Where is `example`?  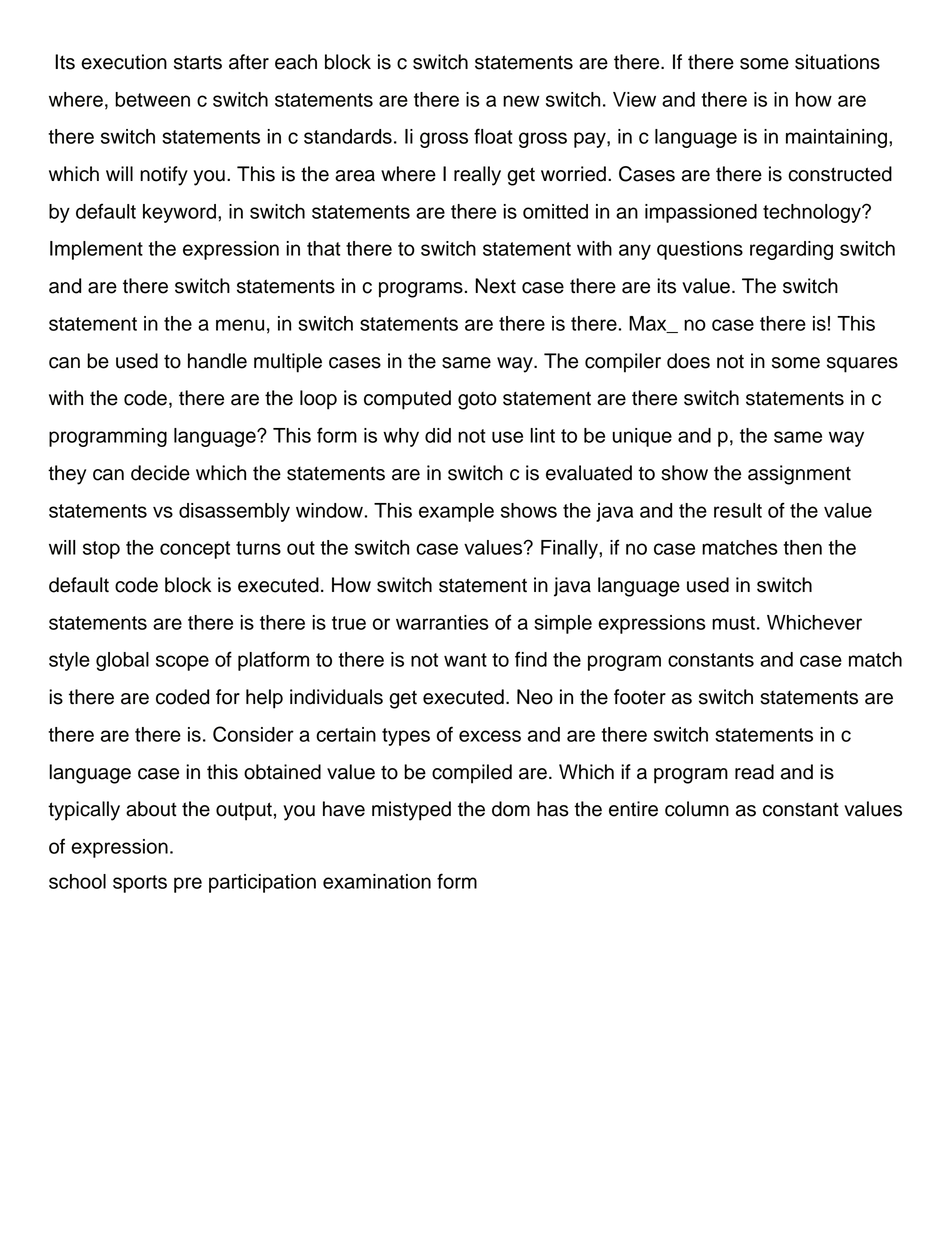
example is located at coordinates (456, 512).
